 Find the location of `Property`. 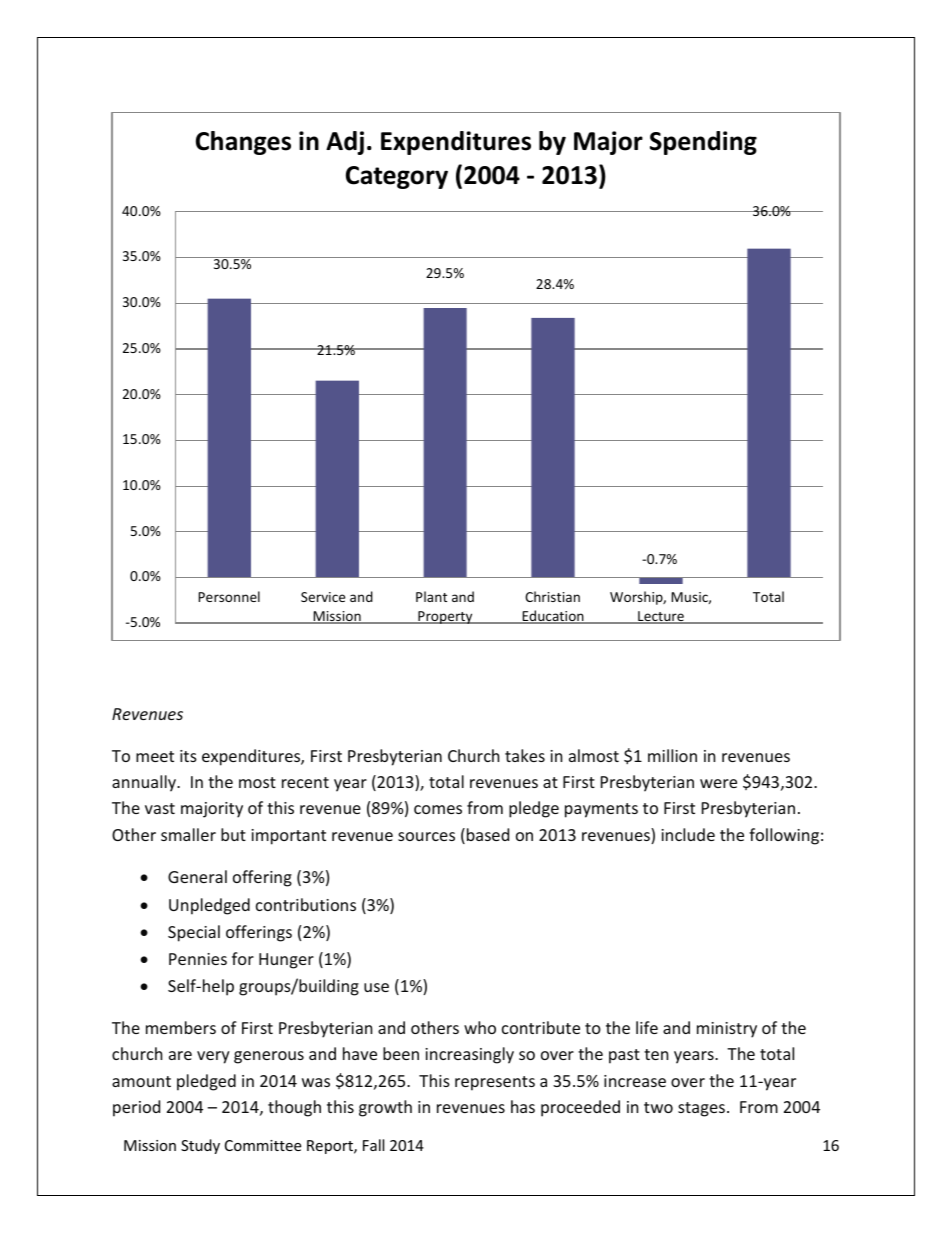

Property is located at coordinates (445, 617).
